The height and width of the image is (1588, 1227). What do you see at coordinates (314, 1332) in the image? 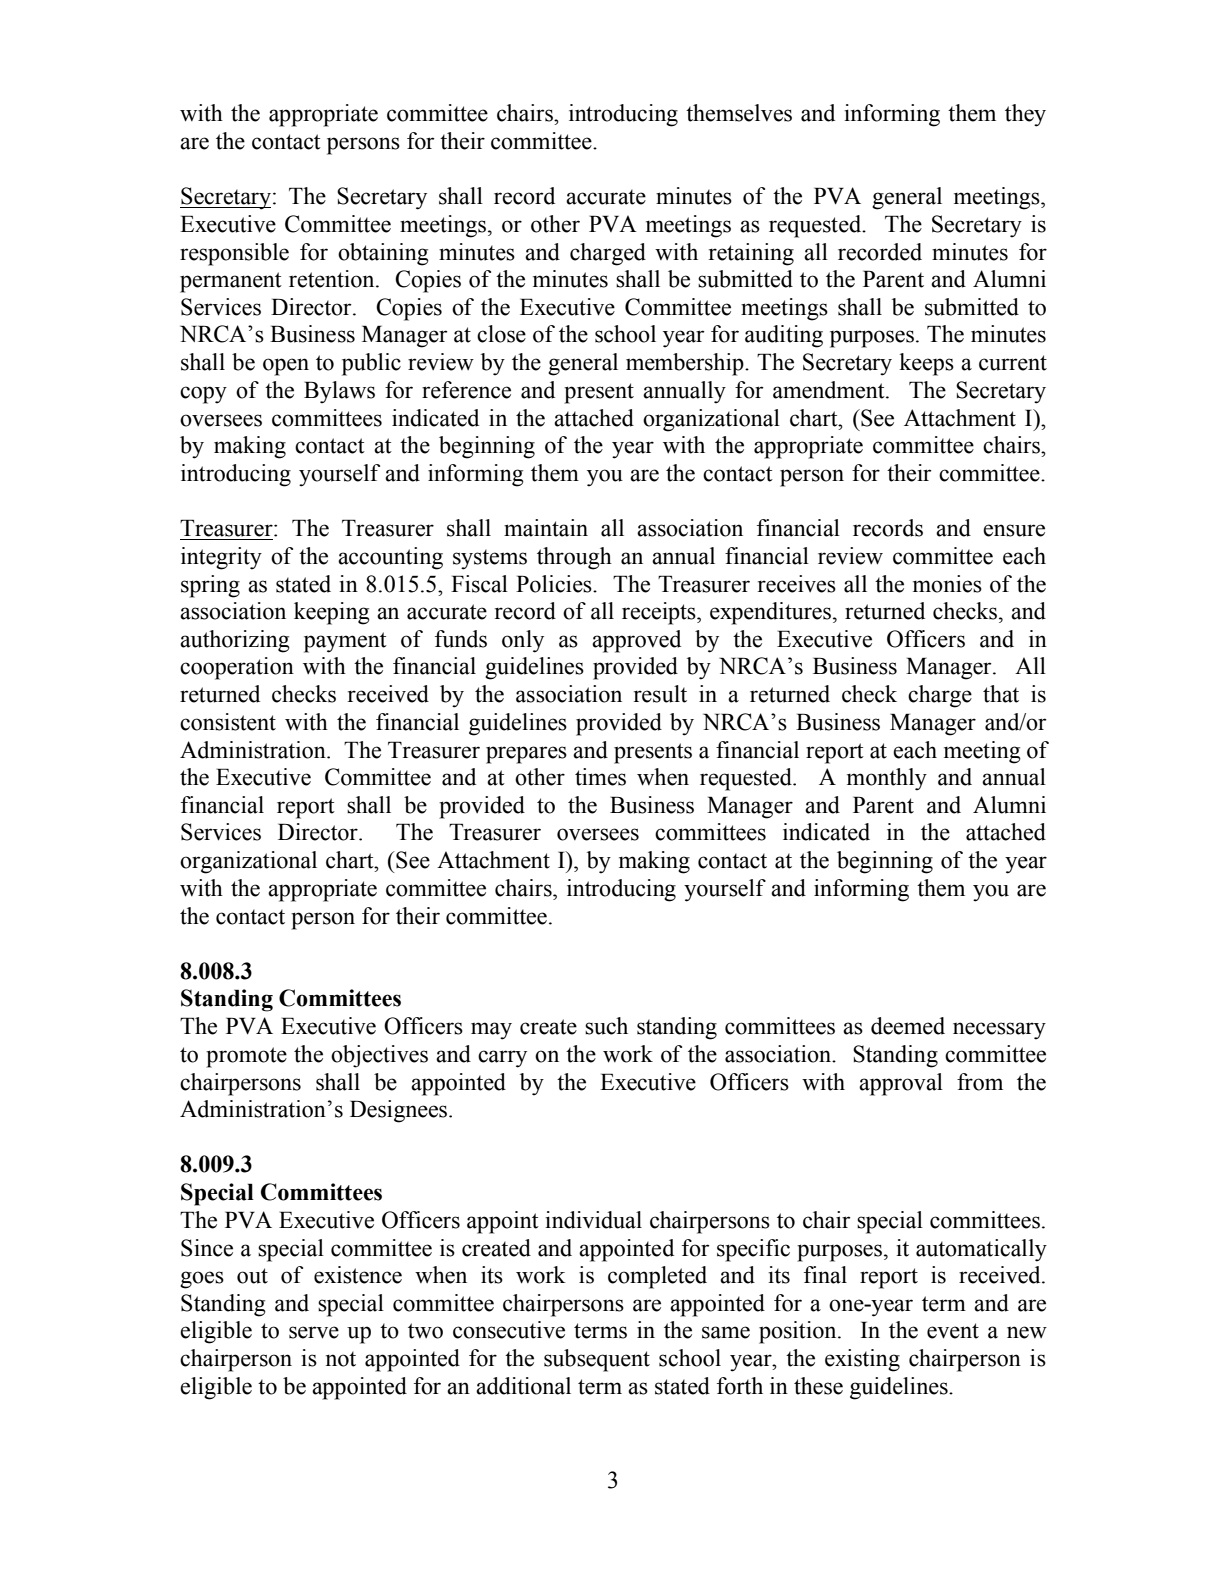
I see `serve` at bounding box center [314, 1332].
